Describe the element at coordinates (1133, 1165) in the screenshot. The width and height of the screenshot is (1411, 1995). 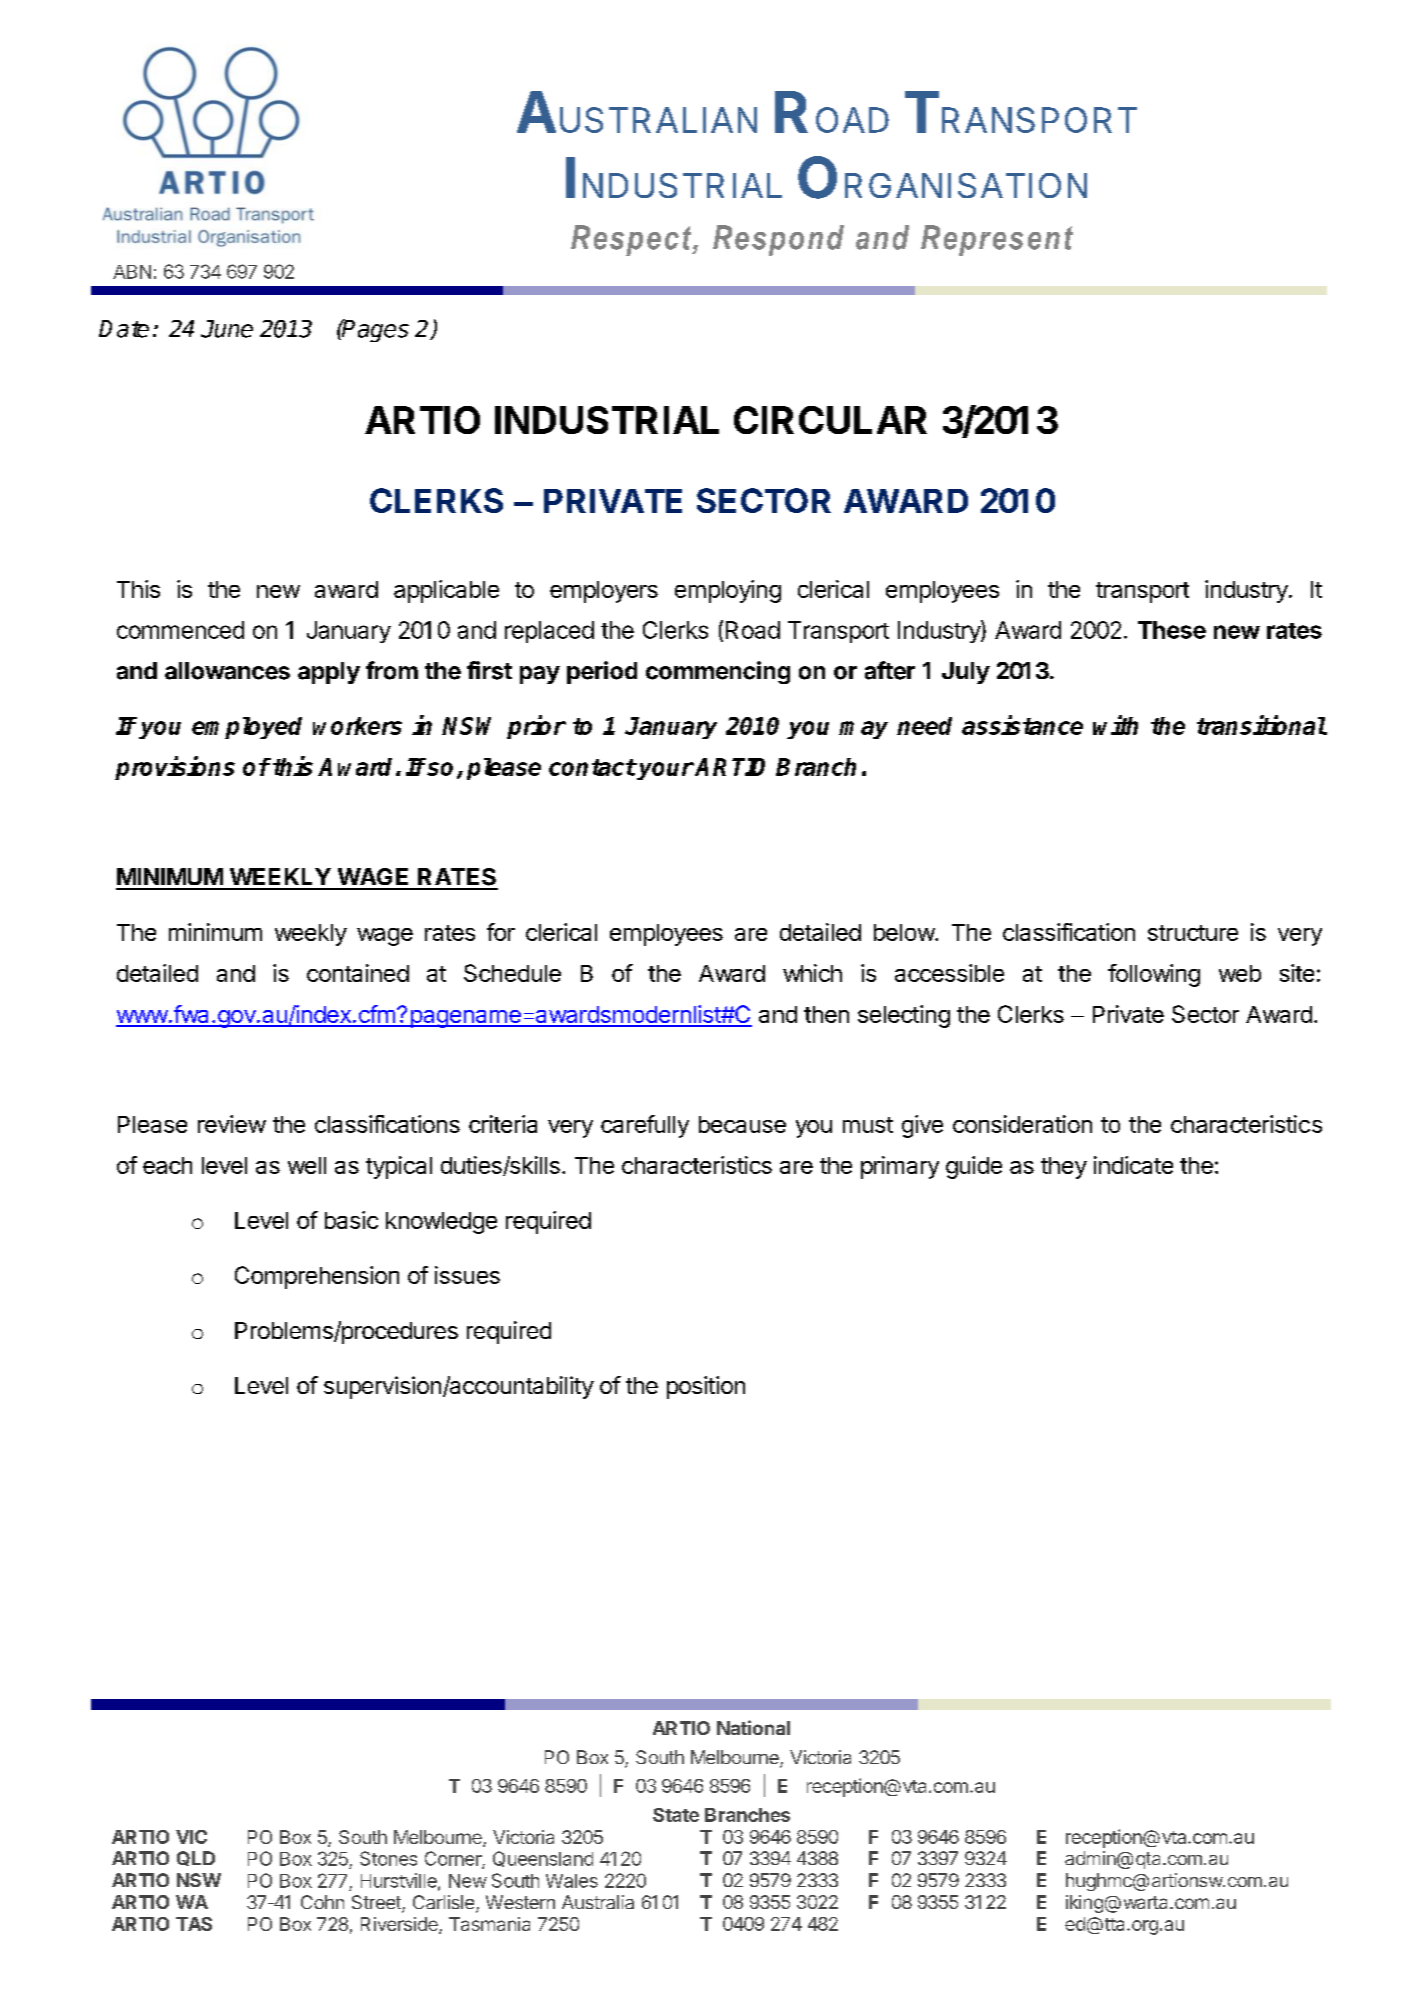
I see `indicate` at that location.
